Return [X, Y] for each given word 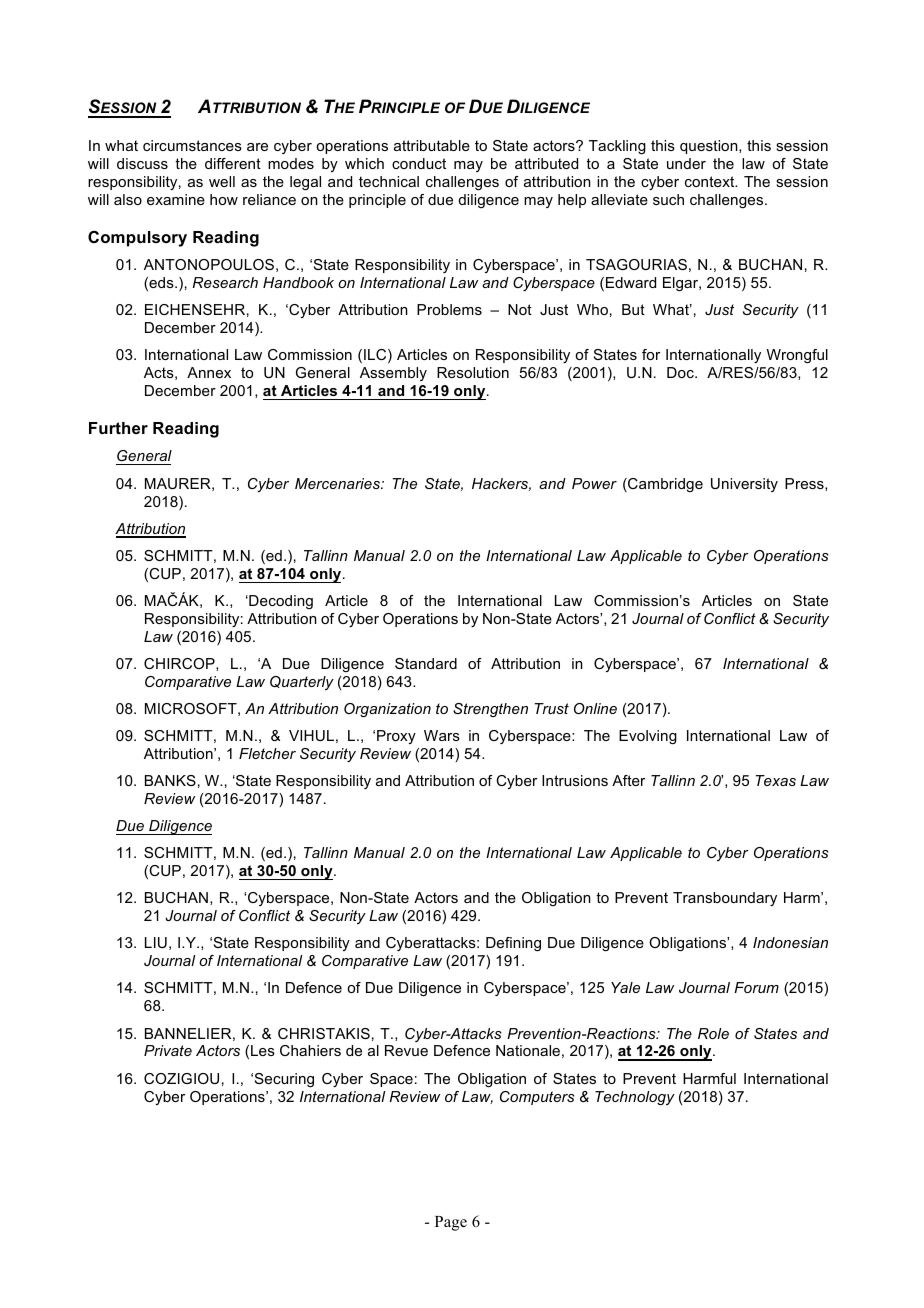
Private [168, 1050]
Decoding [280, 602]
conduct [419, 163]
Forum [756, 987]
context [711, 181]
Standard [426, 663]
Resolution [473, 372]
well [222, 181]
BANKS [170, 780]
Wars [442, 735]
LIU [156, 942]
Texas [776, 780]
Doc [681, 372]
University [744, 485]
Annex [209, 372]
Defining [513, 944]
